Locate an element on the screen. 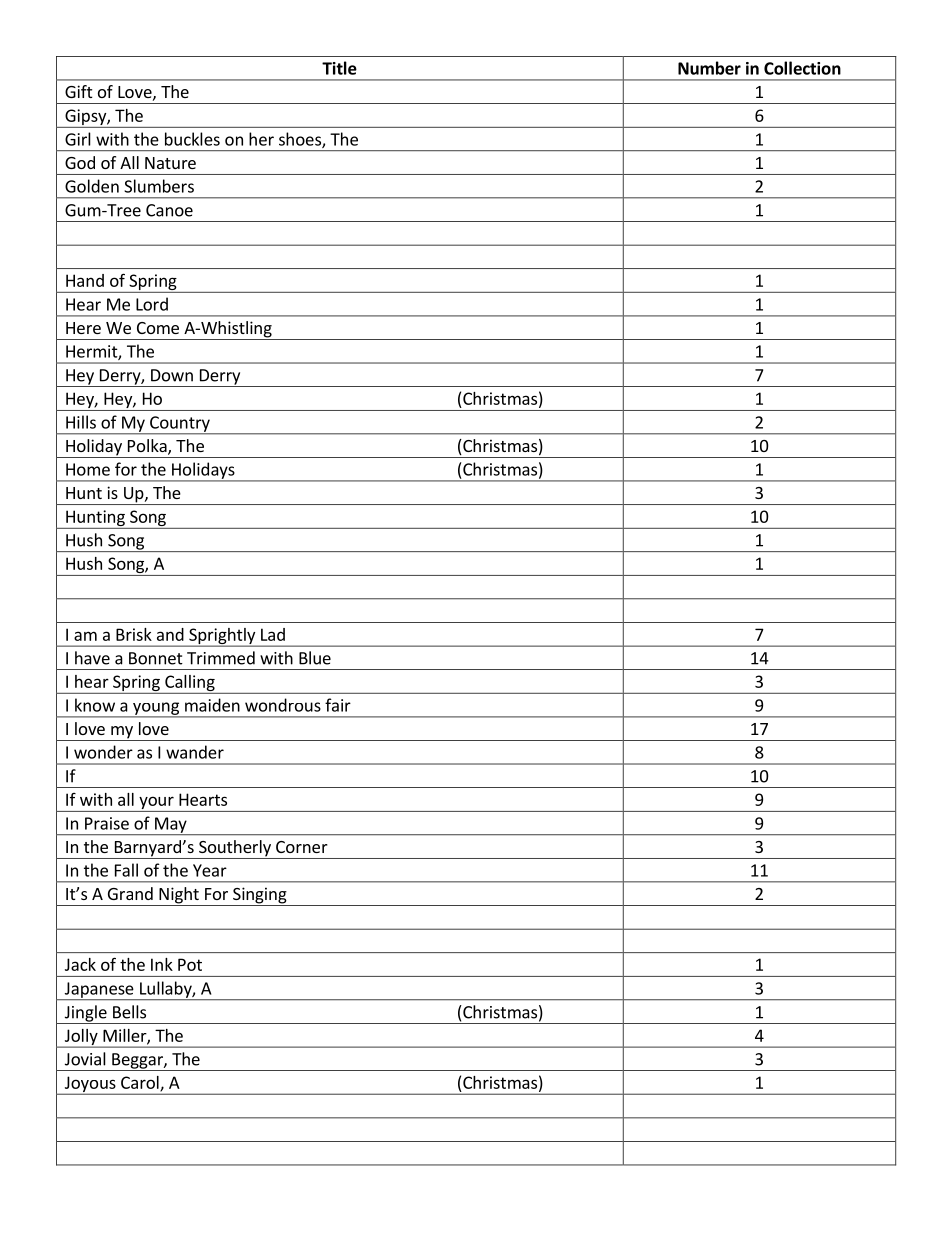  Number is located at coordinates (709, 68).
